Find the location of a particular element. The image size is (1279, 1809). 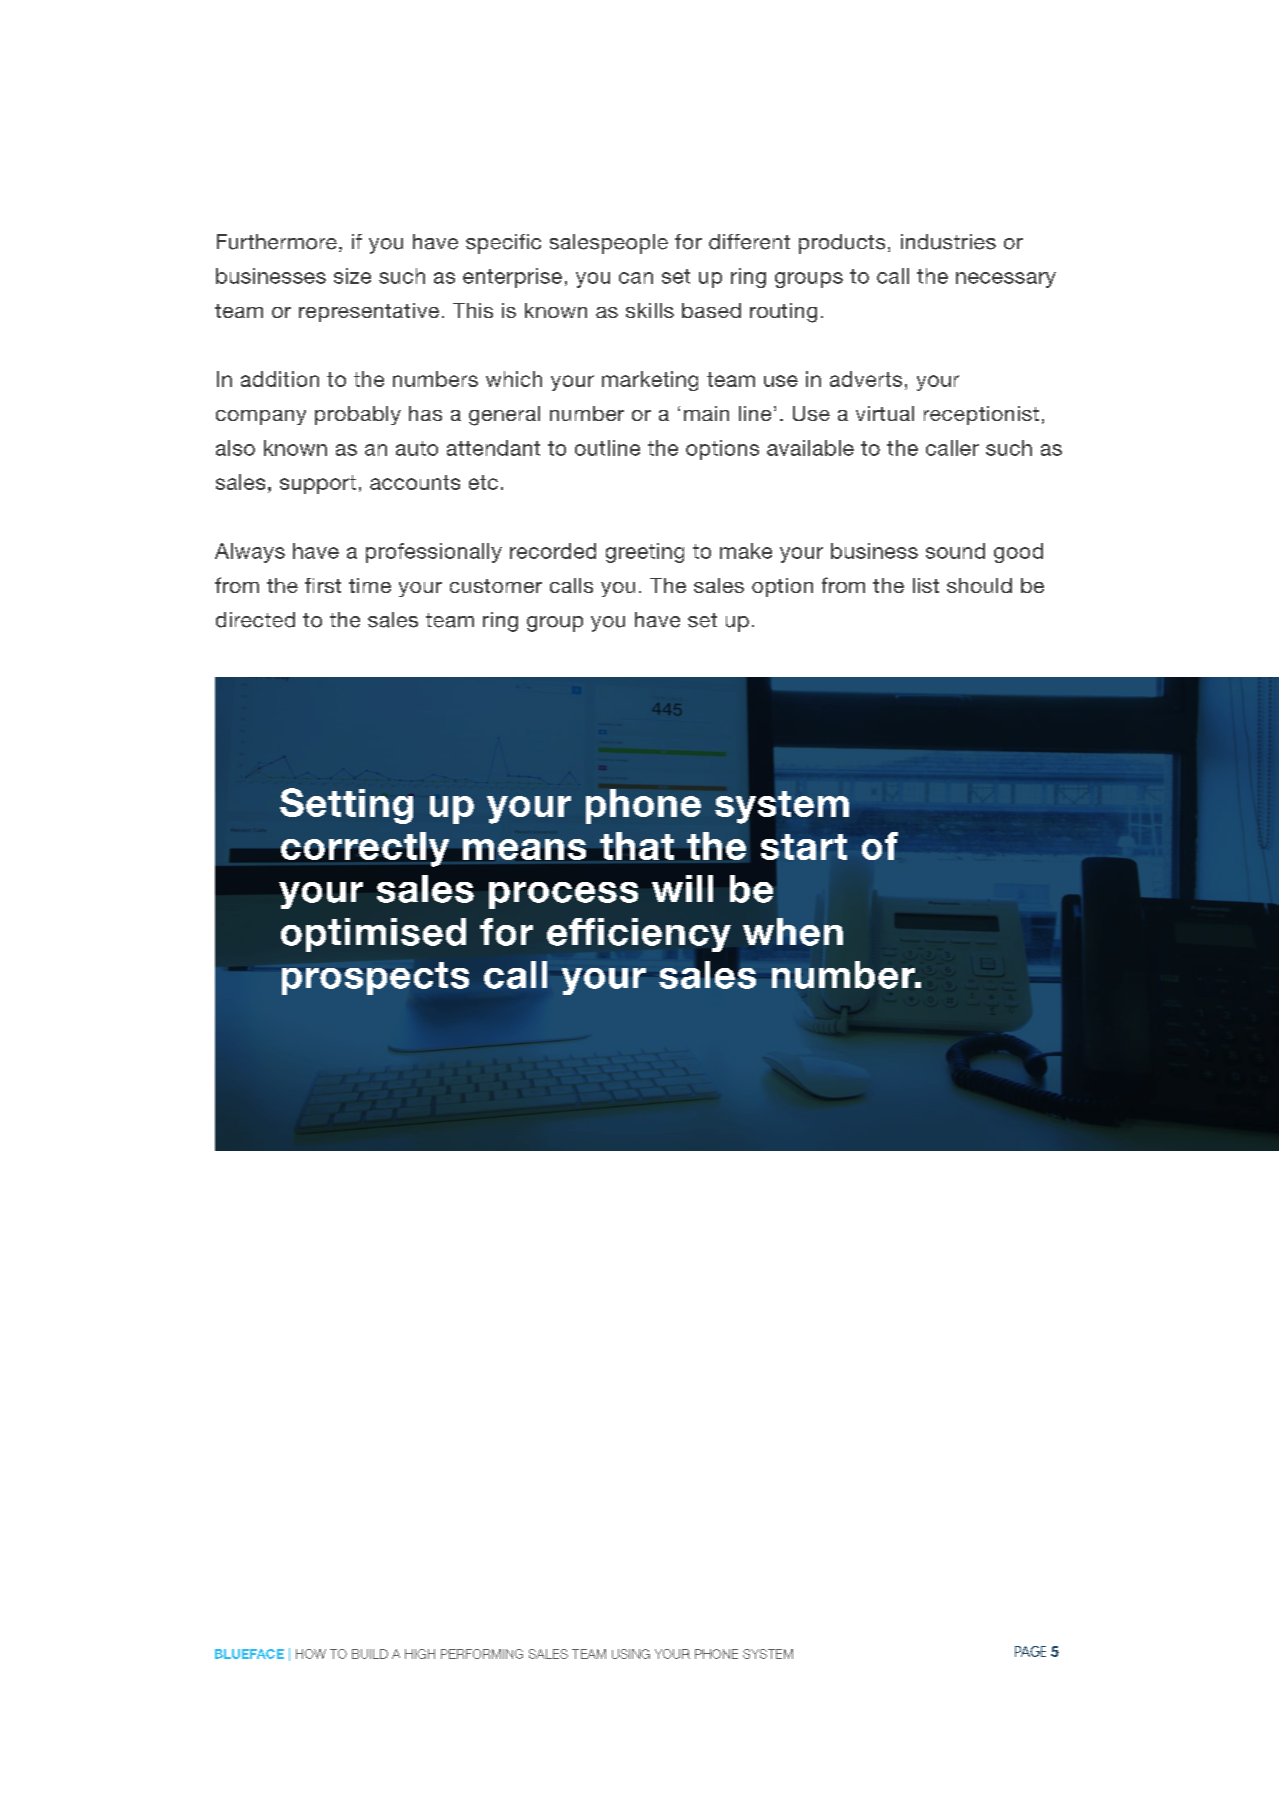

HOW is located at coordinates (311, 1654).
